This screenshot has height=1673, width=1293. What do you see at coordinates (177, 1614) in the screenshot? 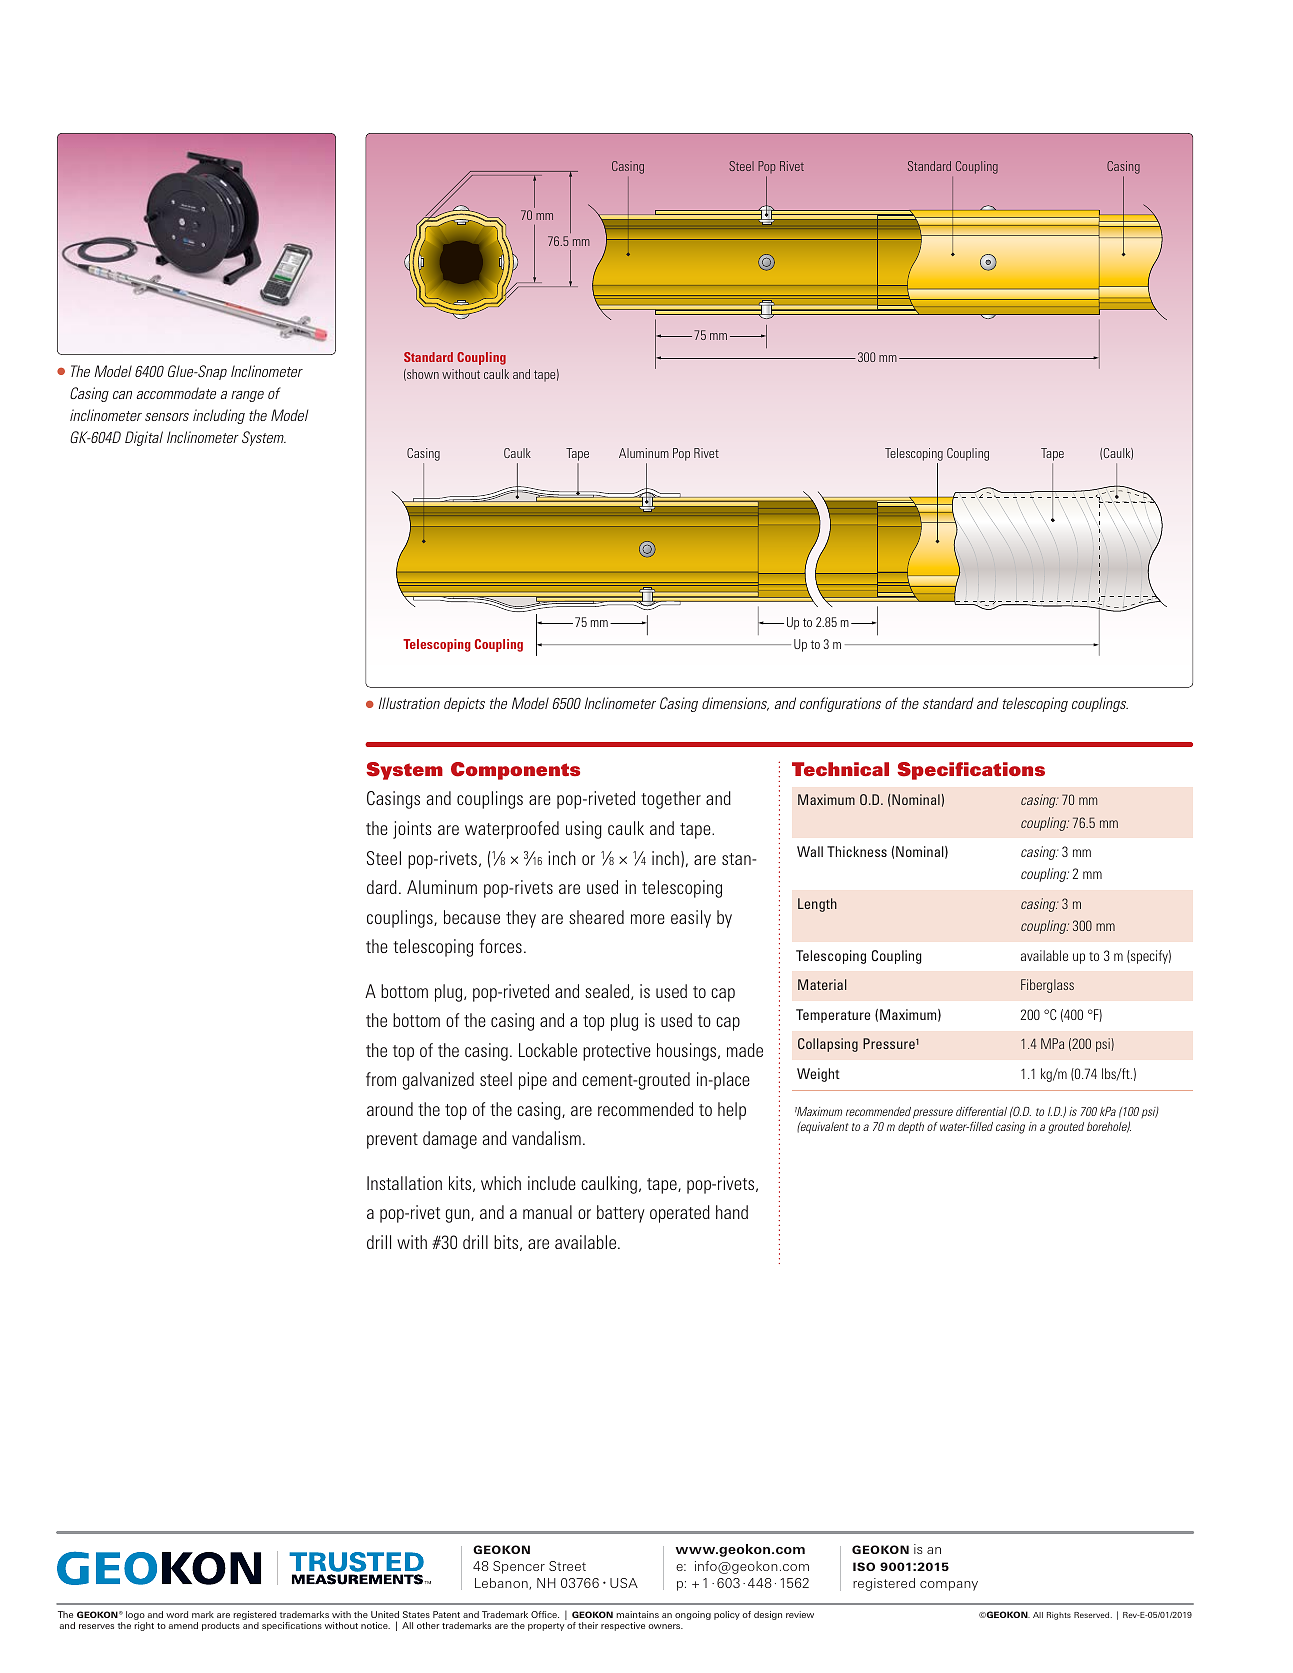
I see `word` at bounding box center [177, 1614].
